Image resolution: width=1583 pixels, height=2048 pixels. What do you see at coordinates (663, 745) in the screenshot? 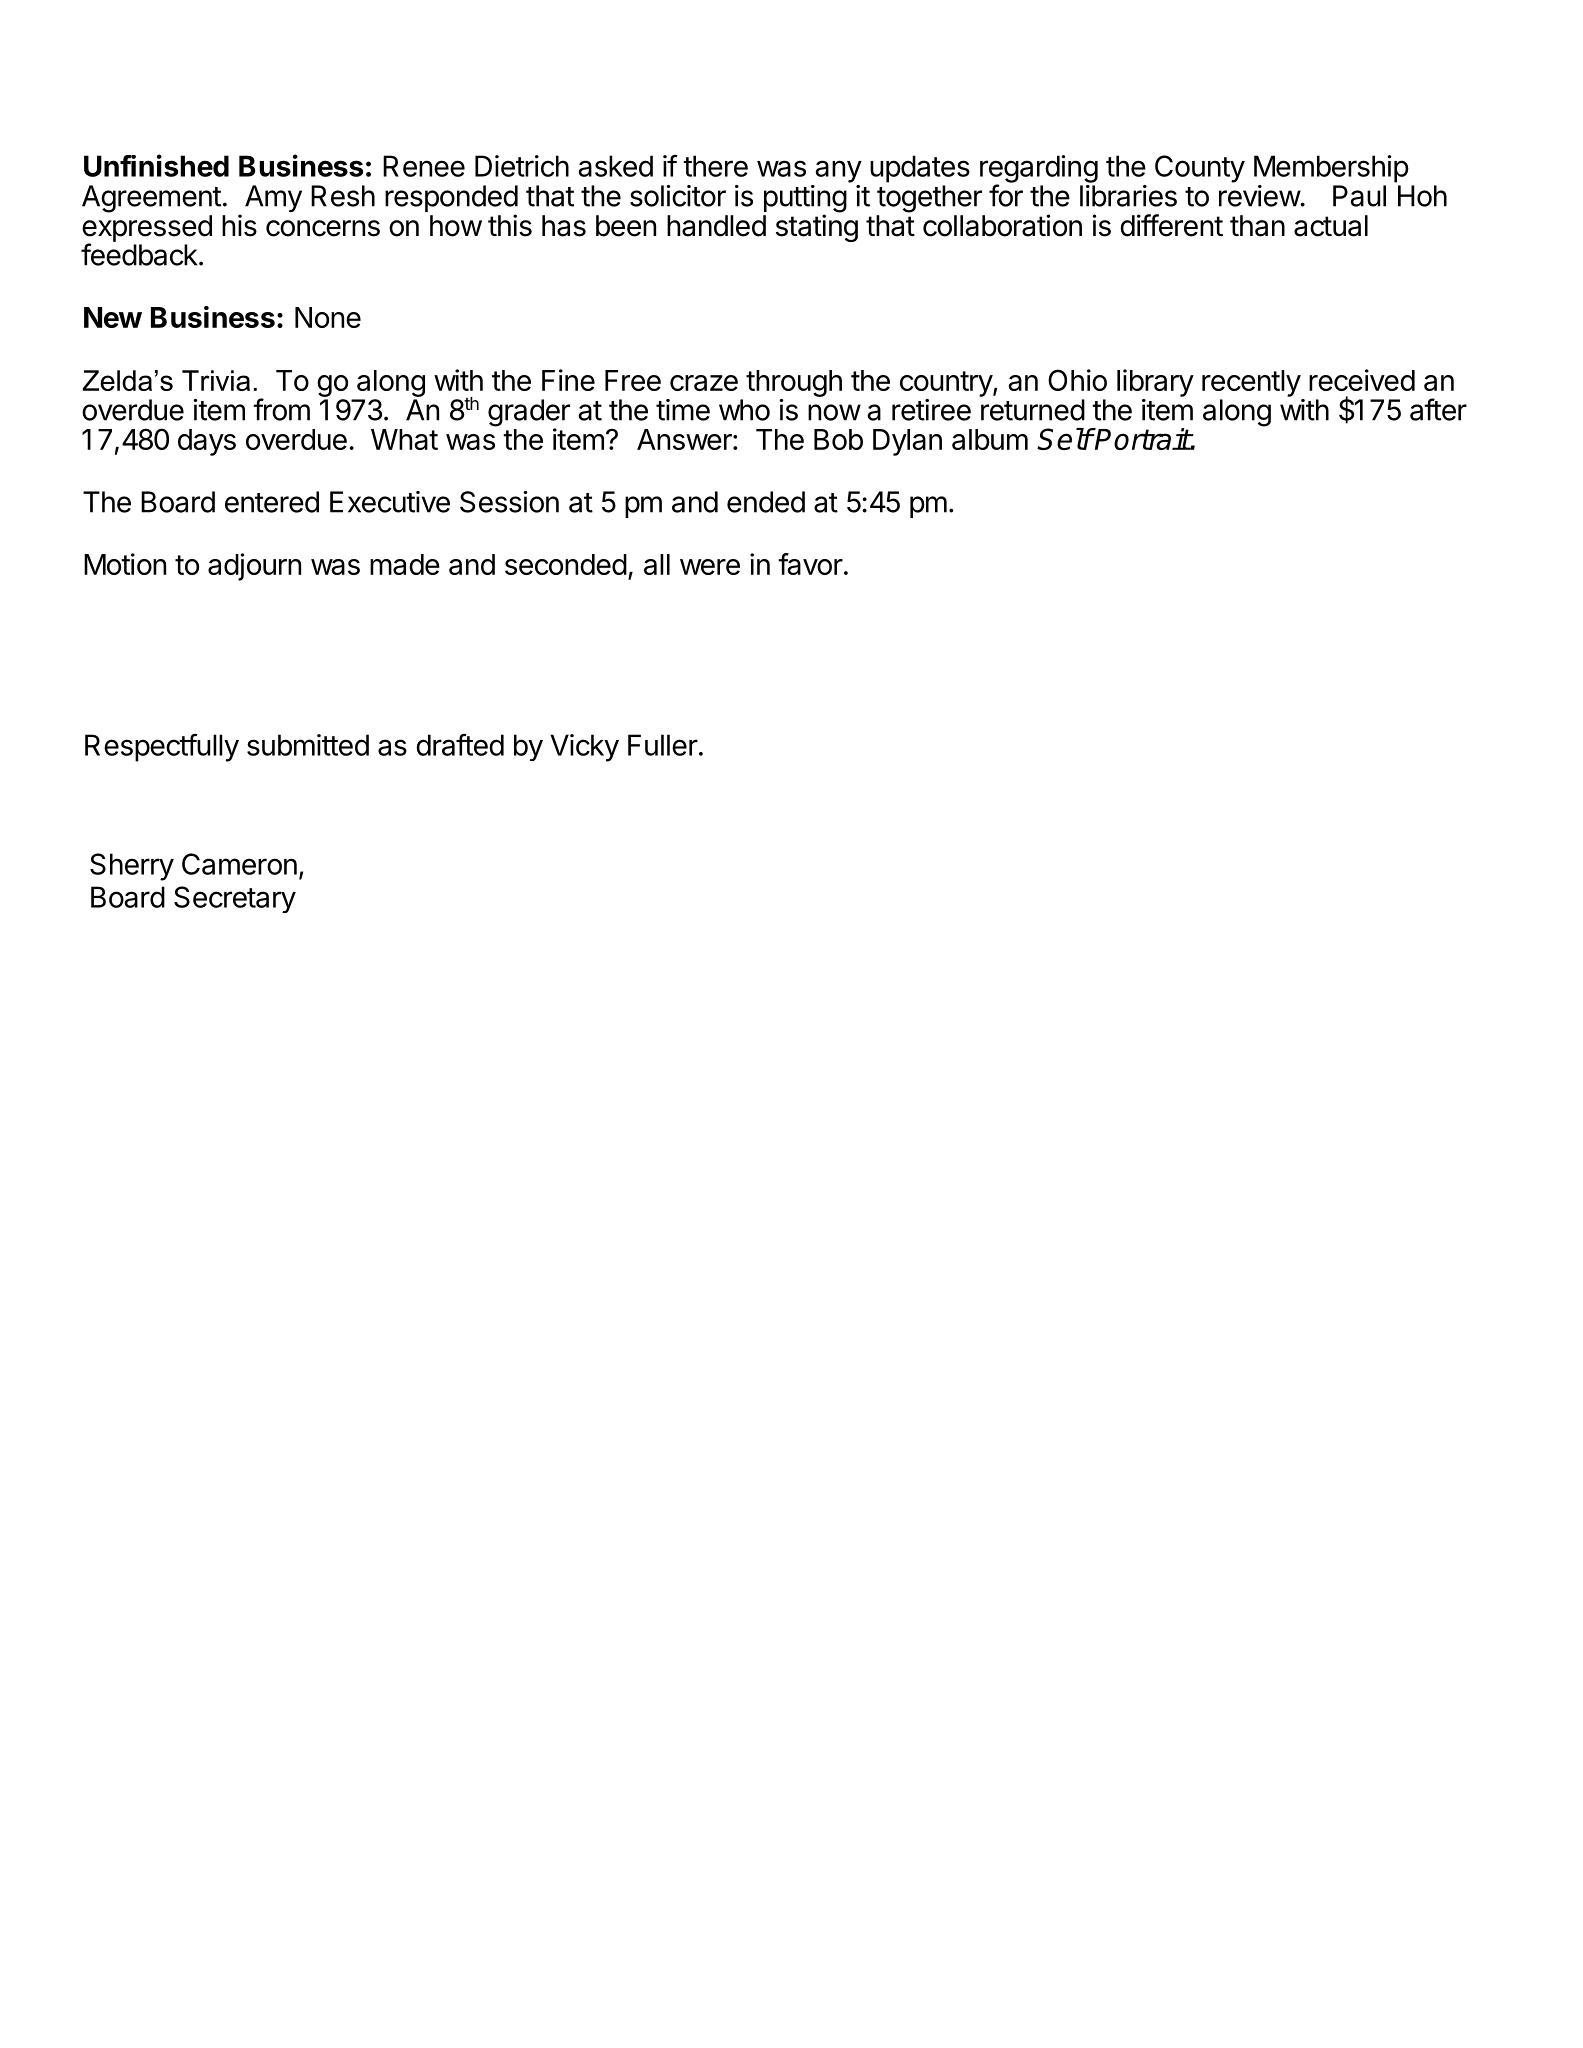
I see `Fuller` at bounding box center [663, 745].
